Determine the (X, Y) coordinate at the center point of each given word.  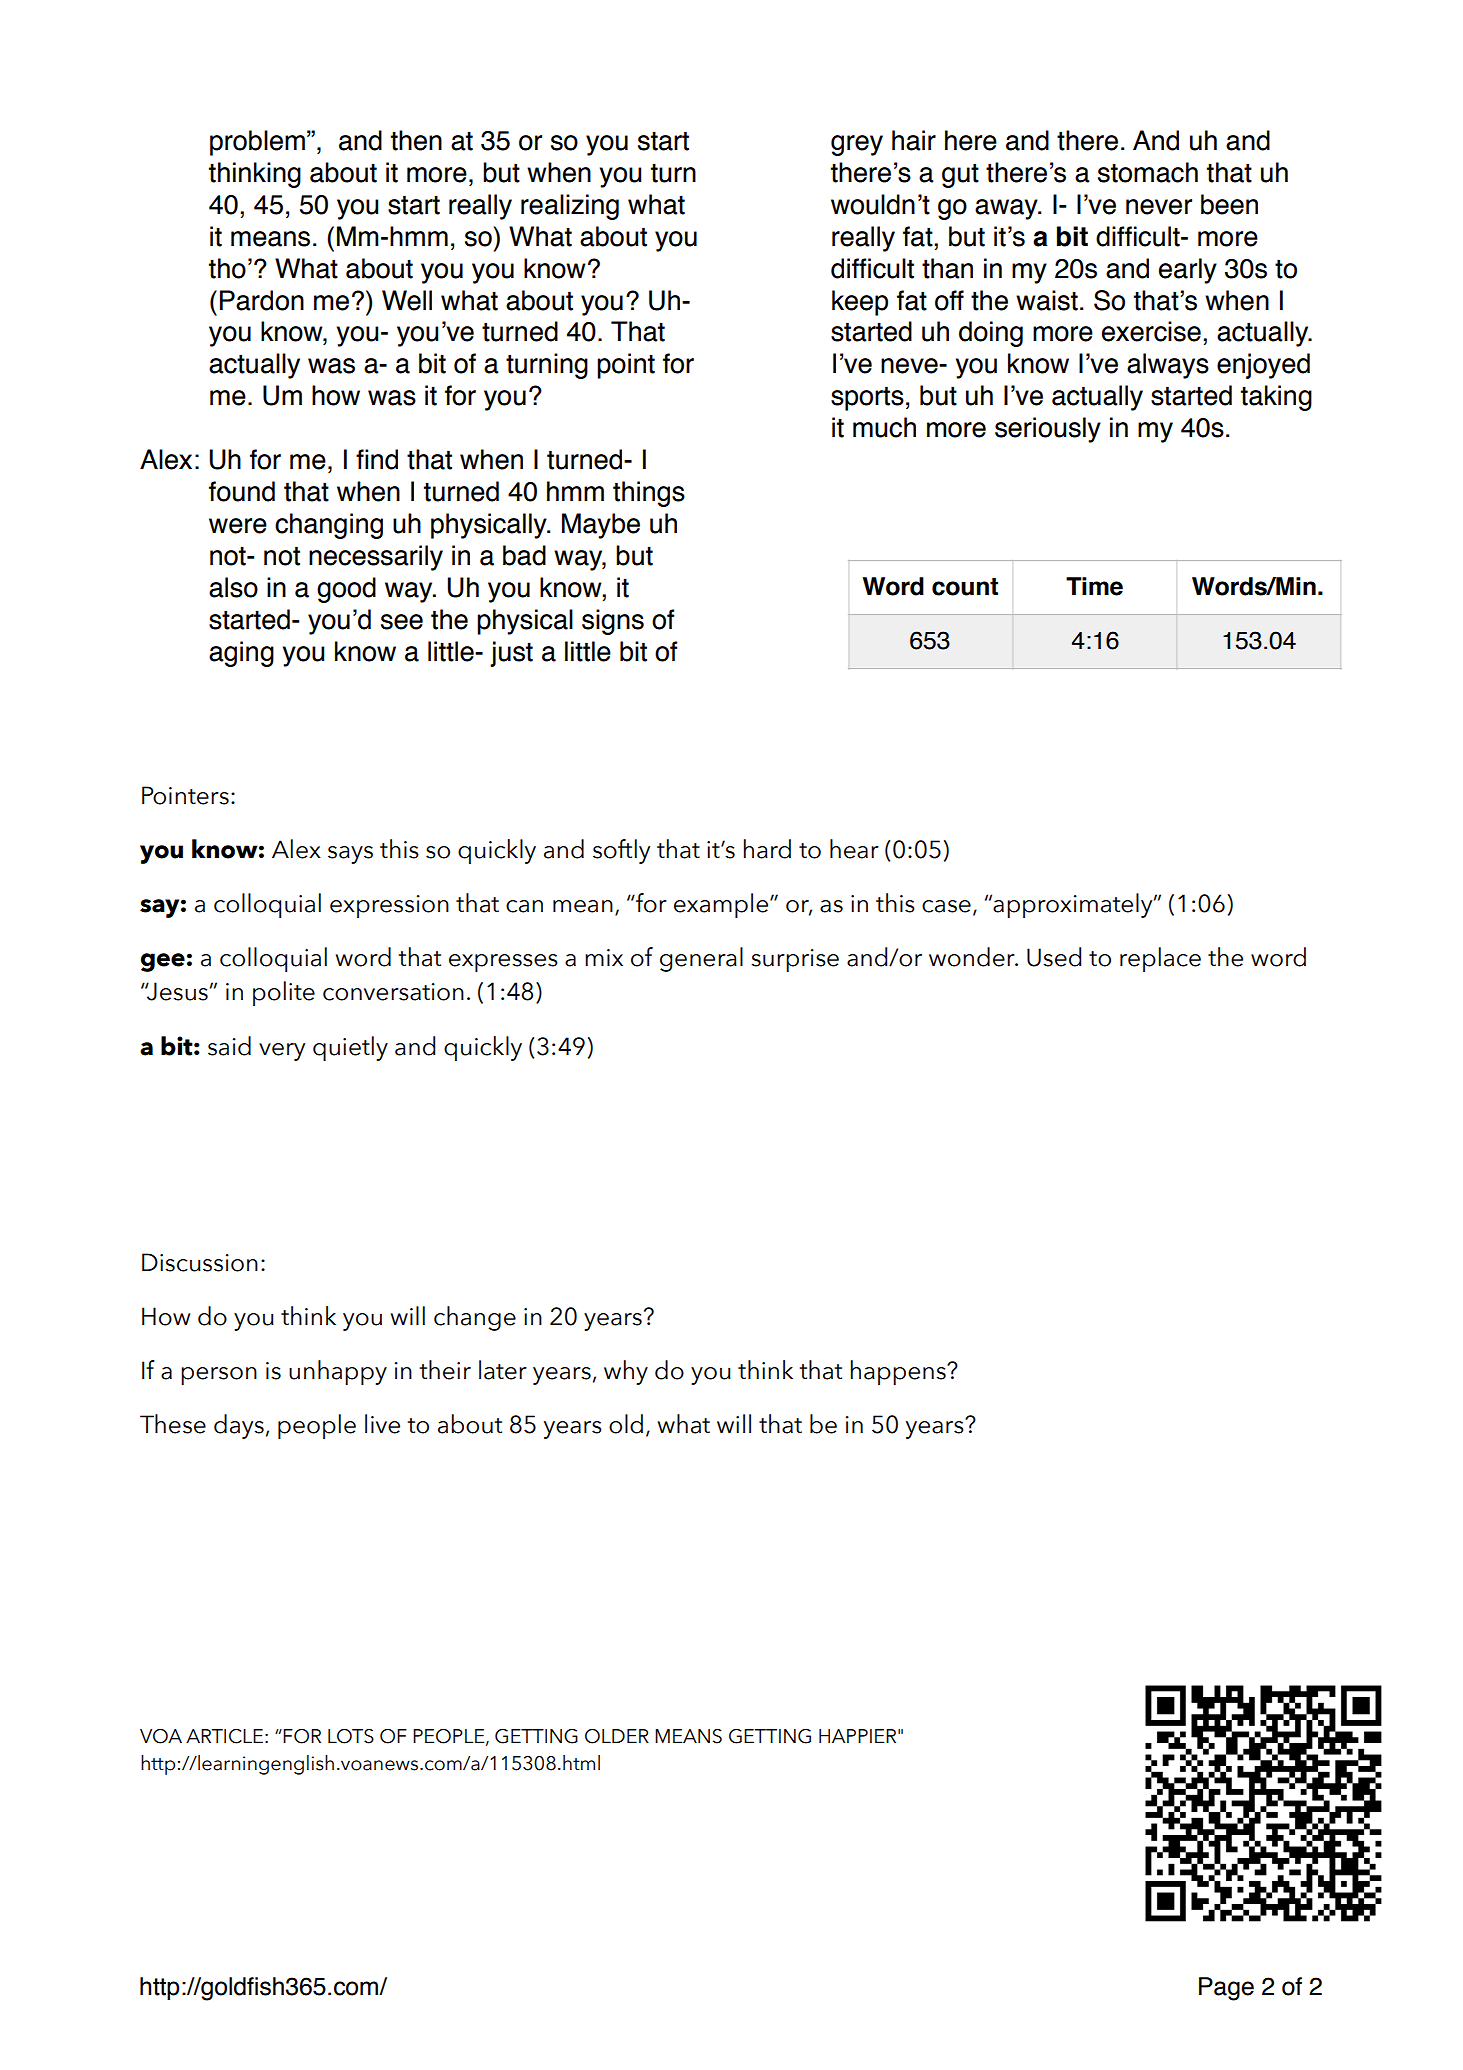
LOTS (351, 1736)
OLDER (617, 1736)
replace (1160, 959)
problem (257, 143)
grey (857, 145)
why (626, 1372)
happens (899, 1372)
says (350, 855)
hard (767, 849)
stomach (1148, 172)
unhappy (338, 1372)
